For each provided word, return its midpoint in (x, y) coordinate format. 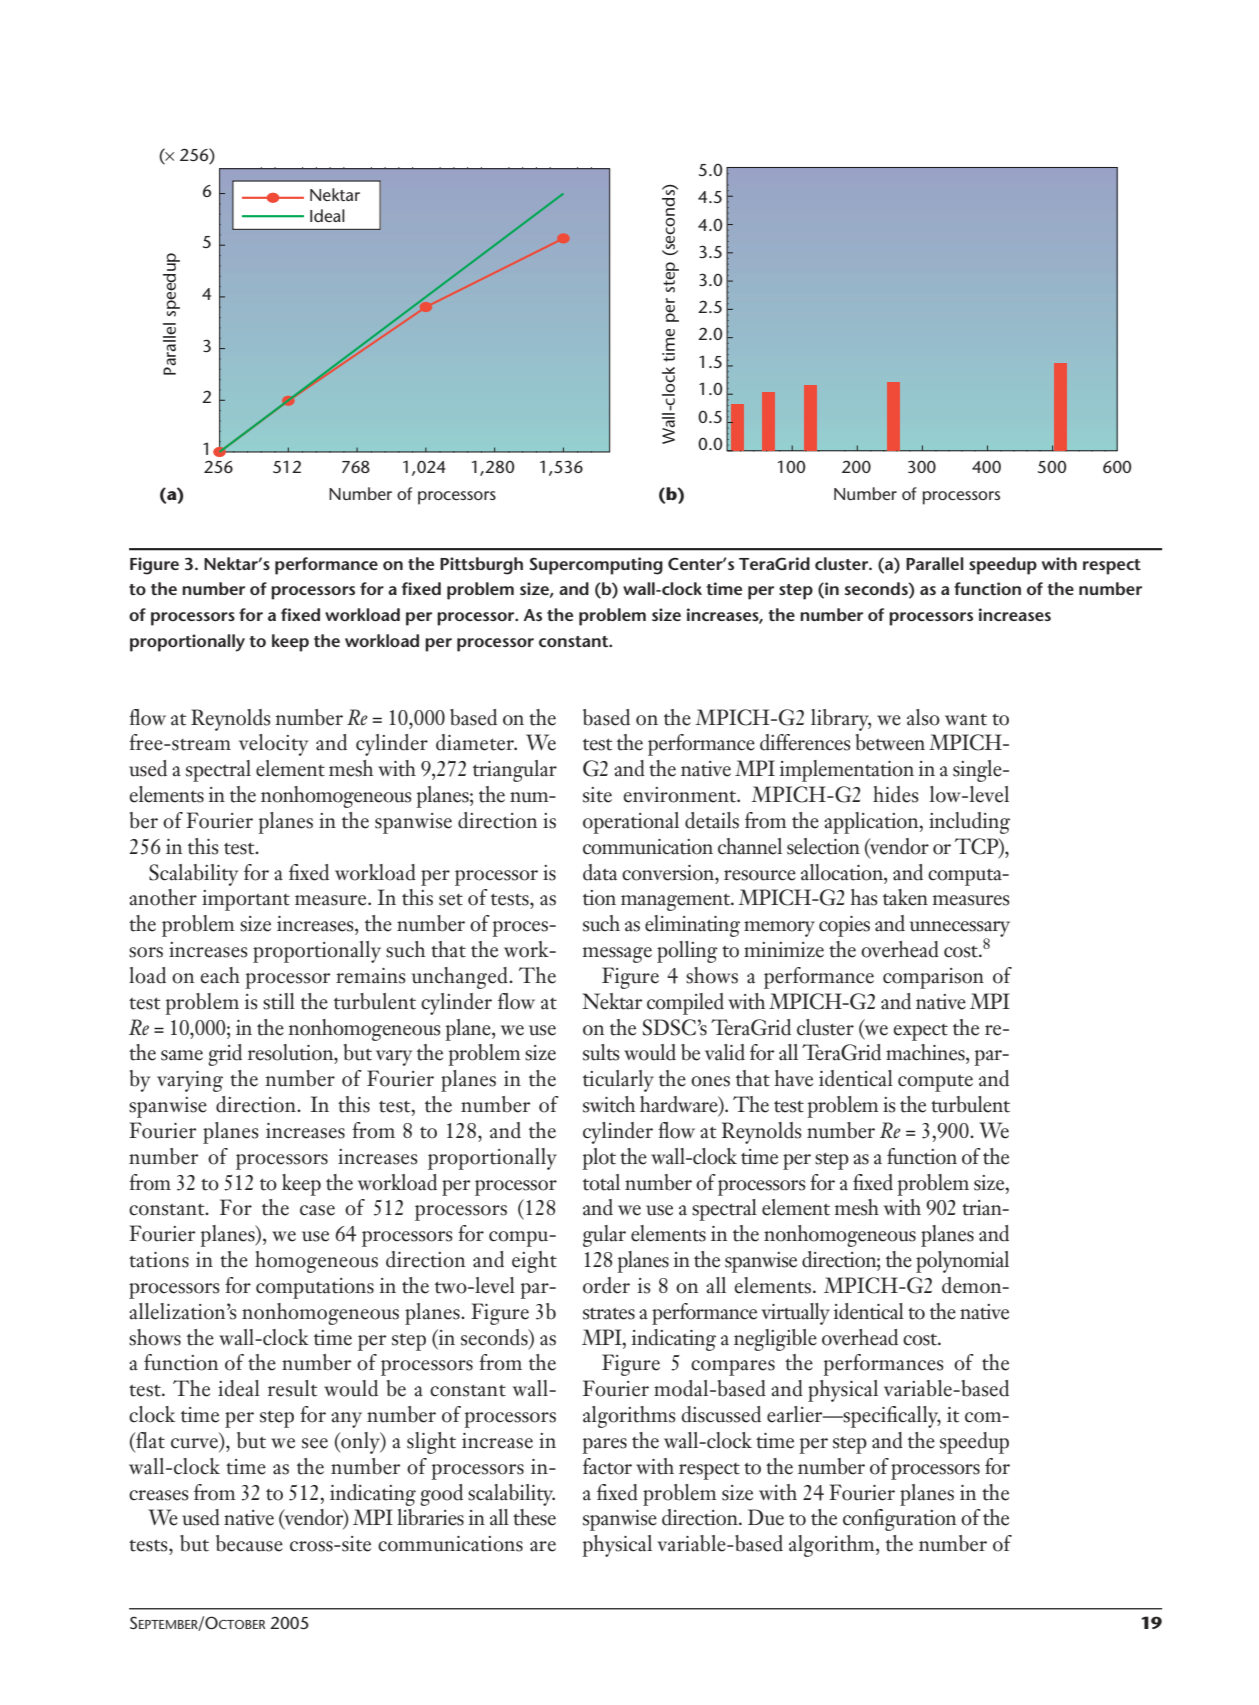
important (246, 900)
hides (896, 794)
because (249, 1543)
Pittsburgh (481, 566)
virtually (795, 1314)
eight (534, 1262)
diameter (476, 742)
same (182, 1055)
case (317, 1210)
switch (609, 1104)
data (600, 872)
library (841, 720)
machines (926, 1052)
